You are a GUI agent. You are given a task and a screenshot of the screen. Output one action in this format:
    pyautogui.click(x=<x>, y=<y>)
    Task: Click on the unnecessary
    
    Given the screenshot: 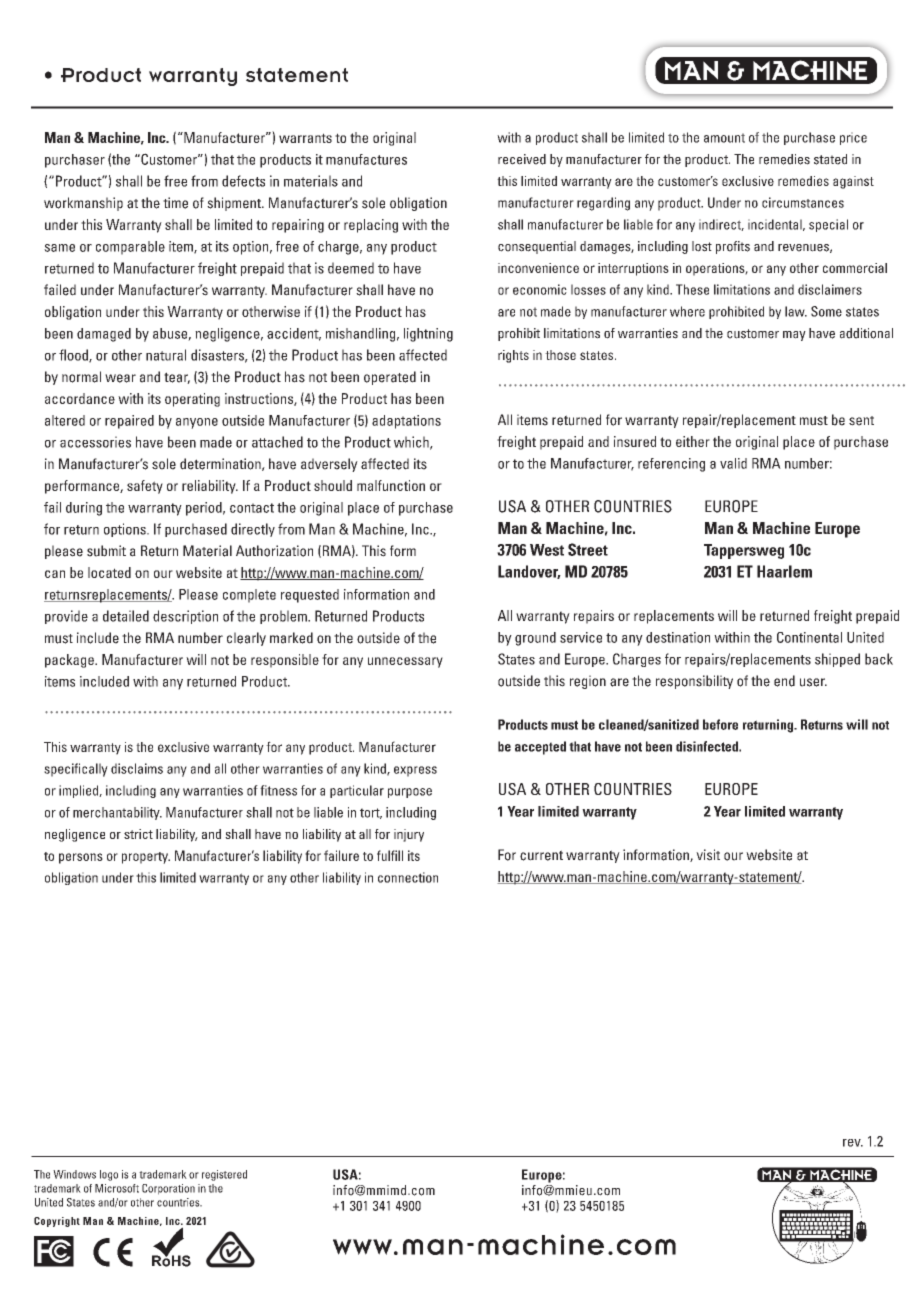 What is the action you would take?
    pyautogui.click(x=405, y=662)
